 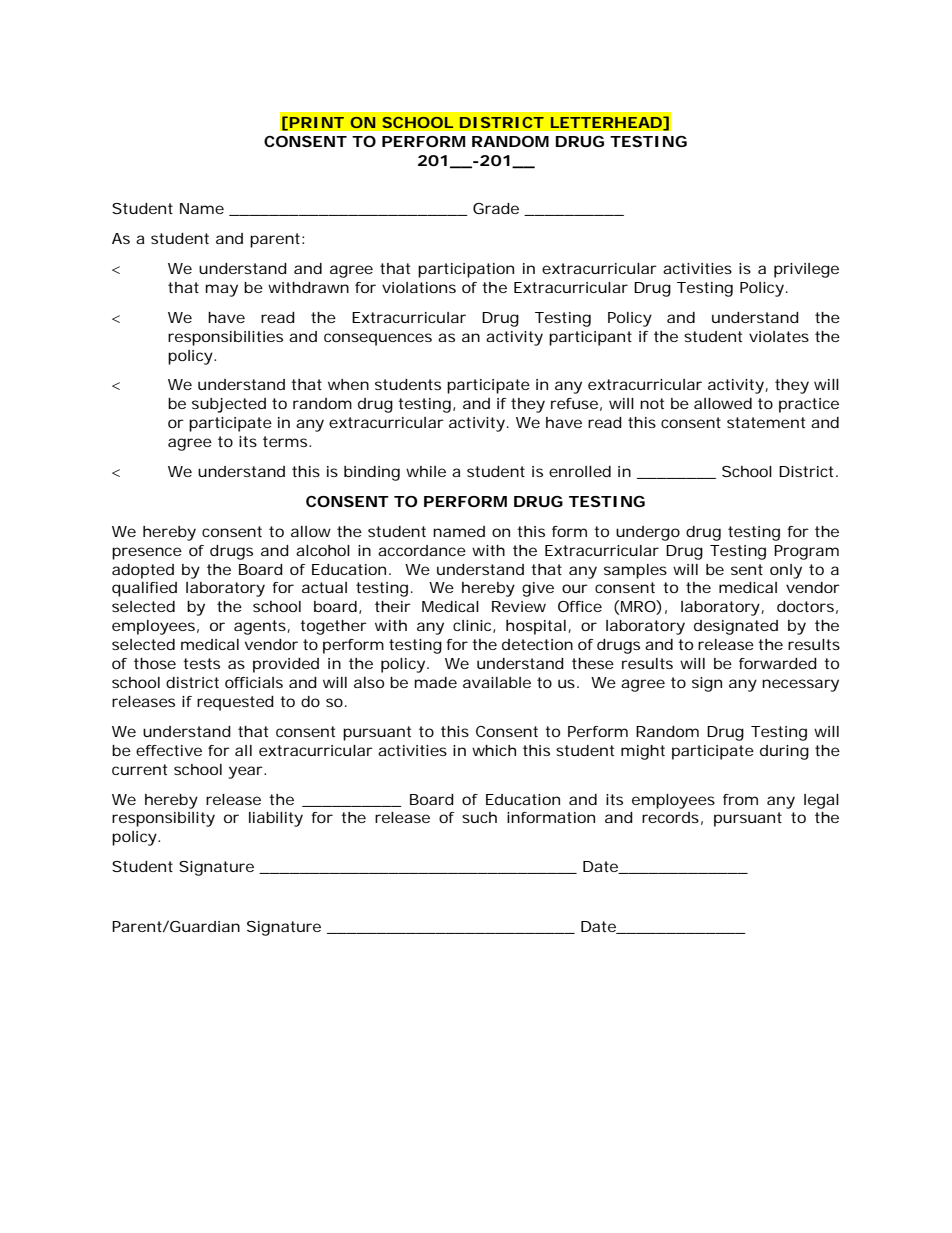 What do you see at coordinates (479, 817) in the page?
I see `such` at bounding box center [479, 817].
